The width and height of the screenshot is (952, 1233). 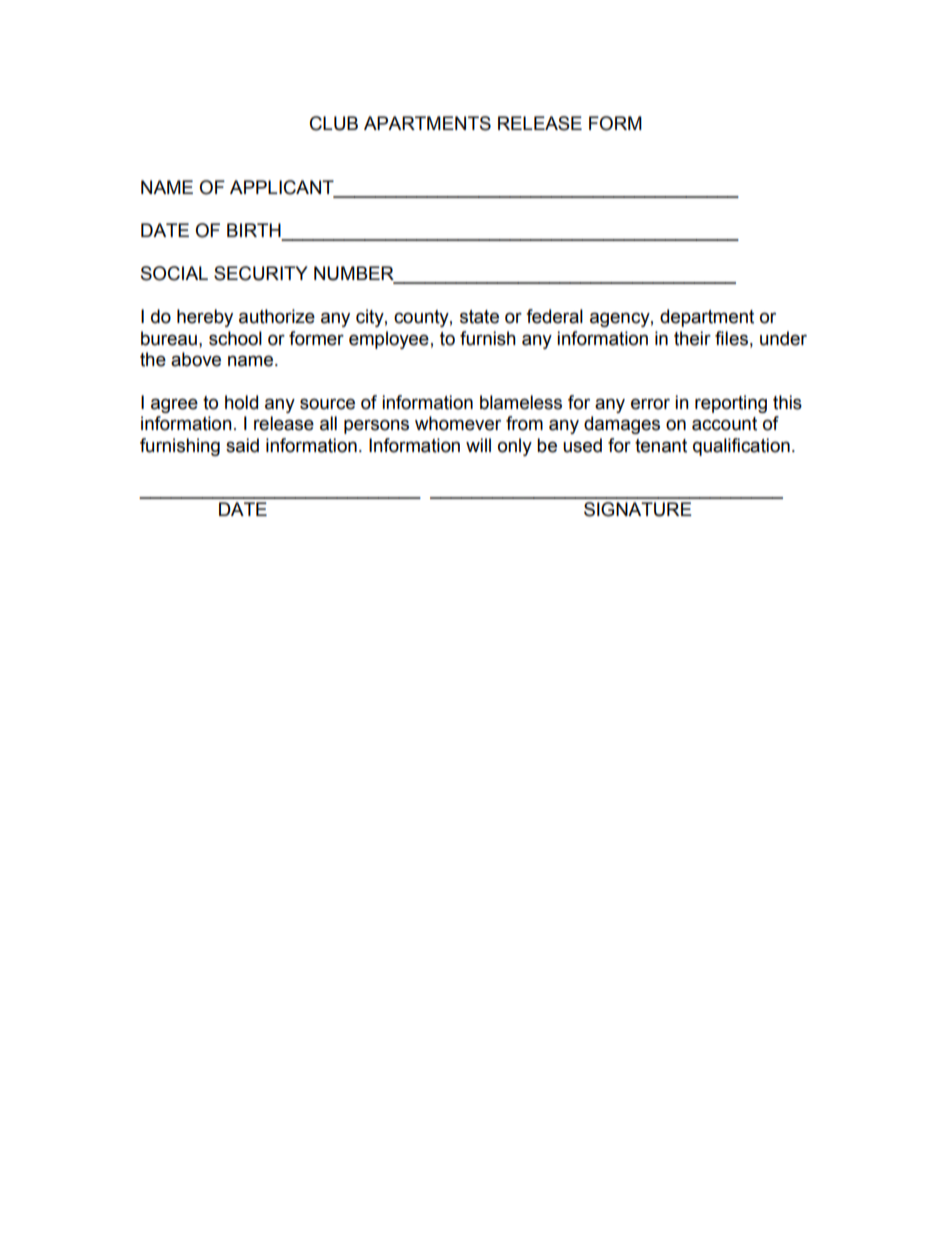 I want to click on APARTMENTS, so click(x=427, y=123).
